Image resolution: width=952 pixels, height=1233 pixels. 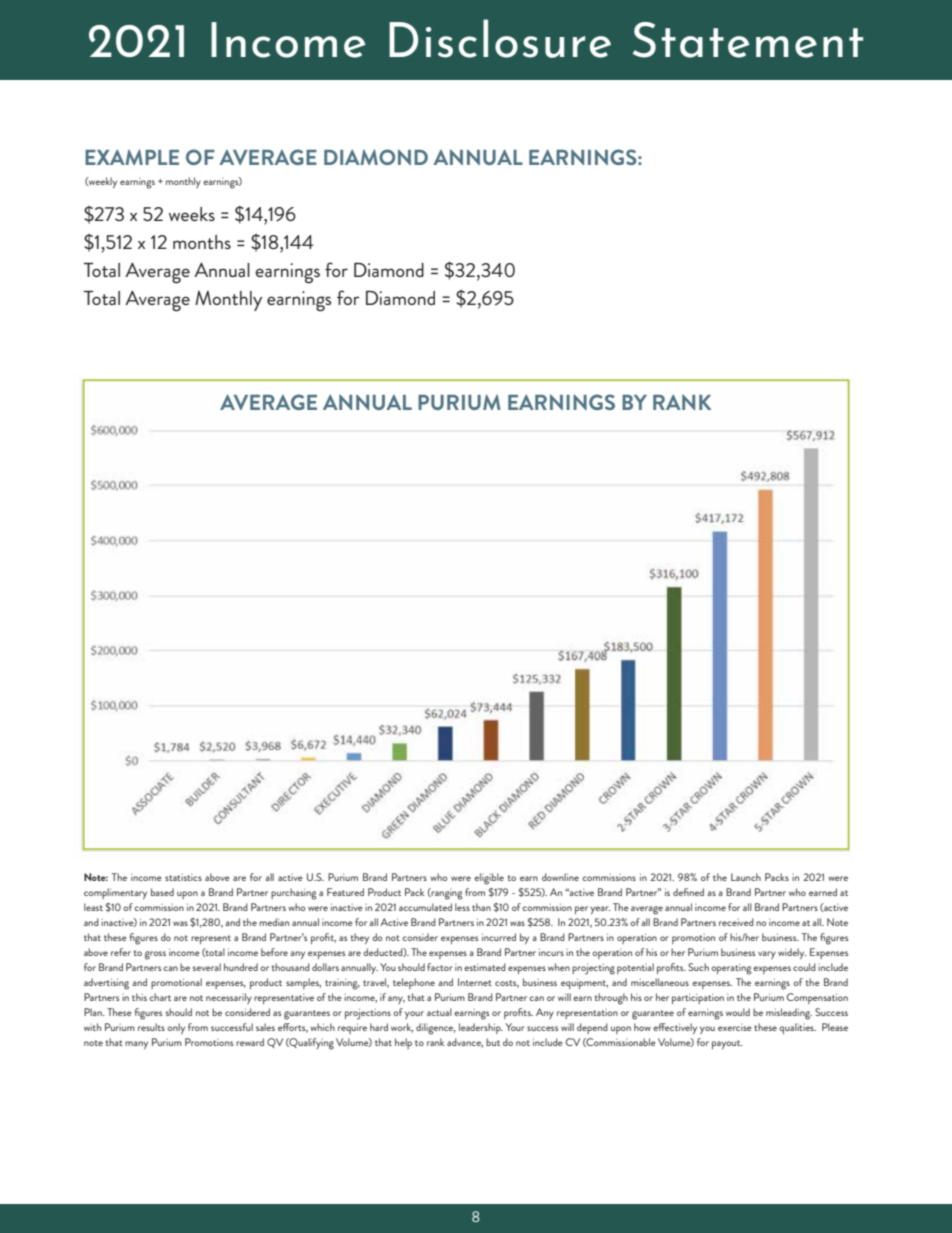 I want to click on Disclosure, so click(x=500, y=38).
